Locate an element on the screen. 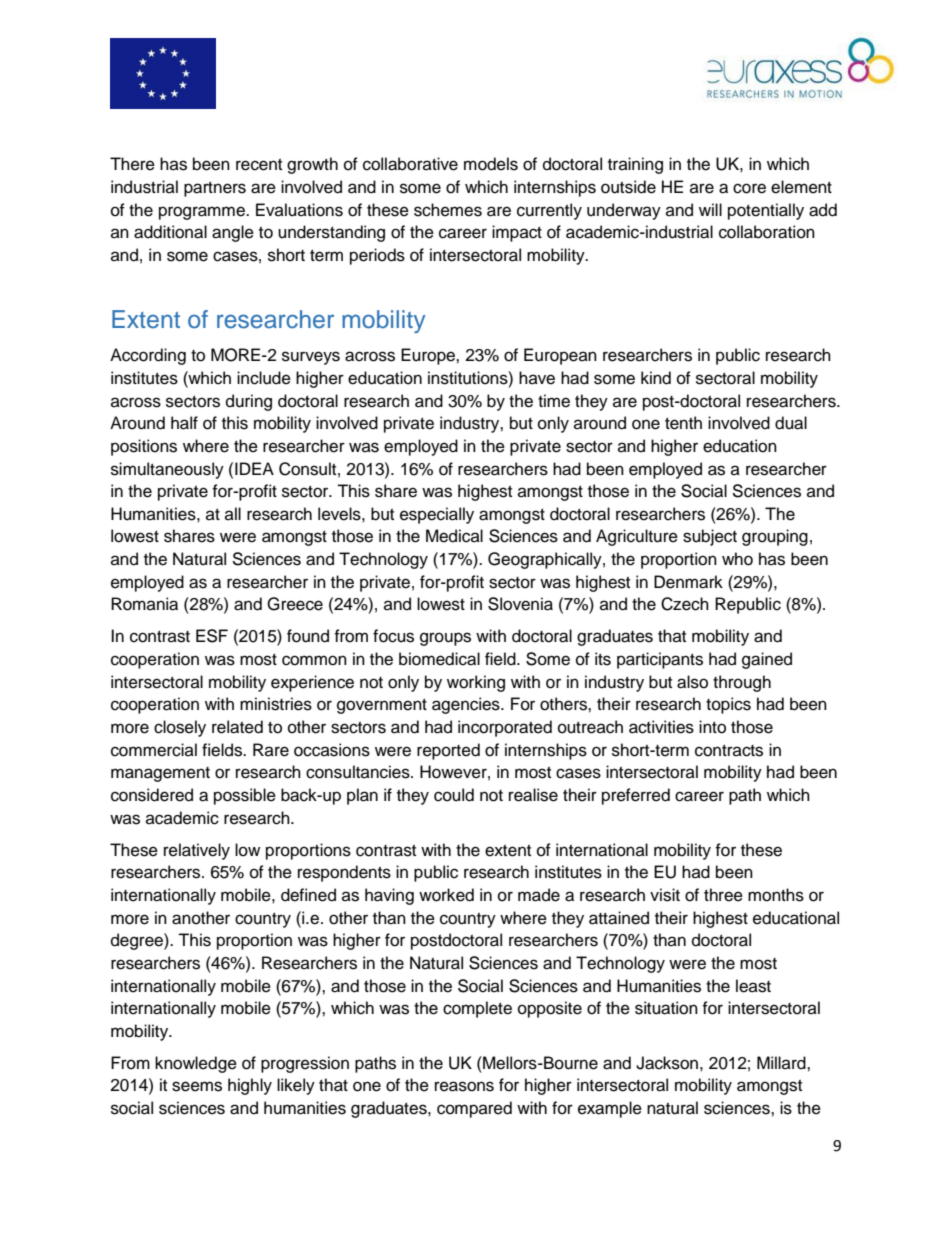 The image size is (952, 1233). will is located at coordinates (710, 209).
